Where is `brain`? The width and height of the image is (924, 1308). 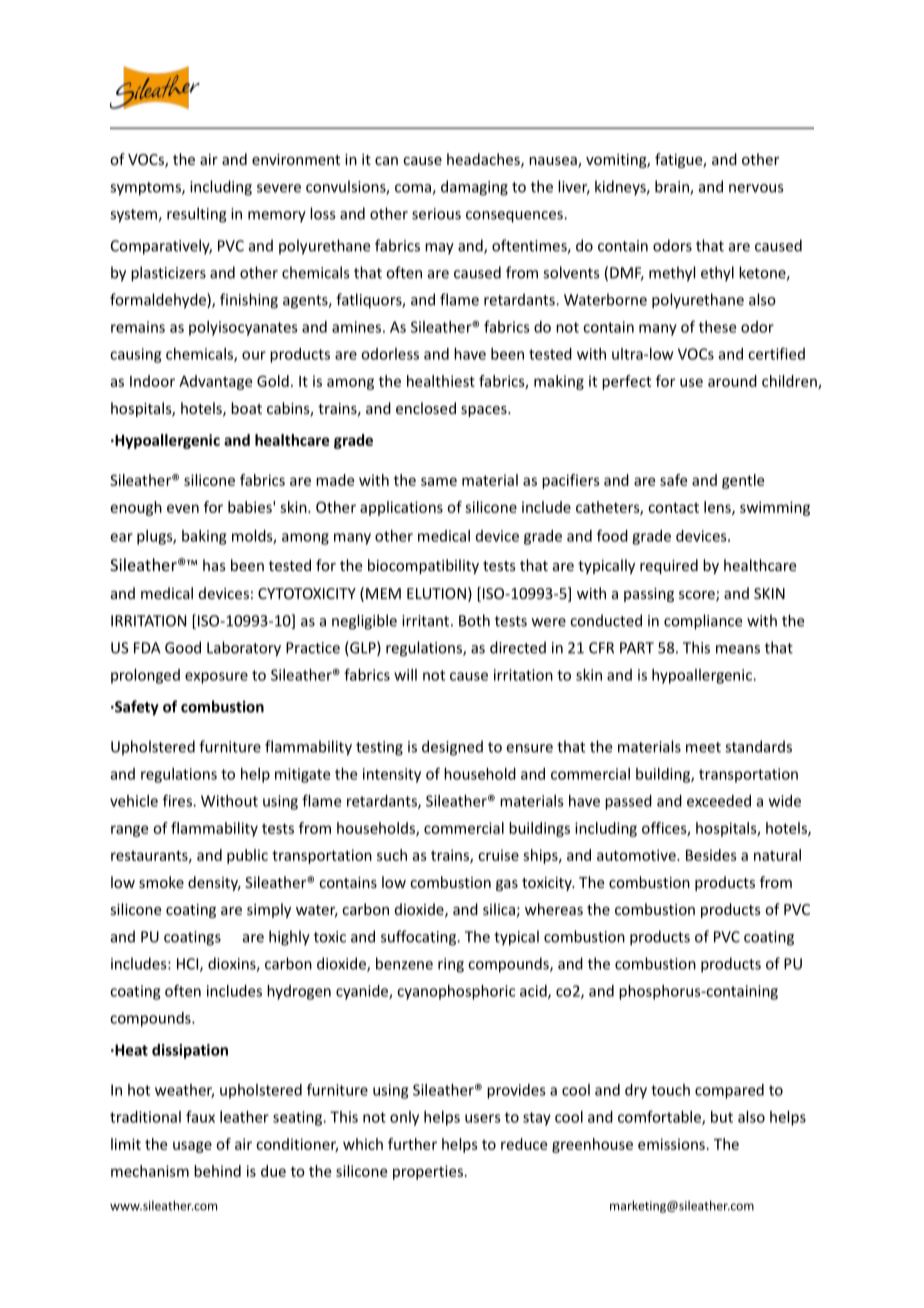 brain is located at coordinates (673, 187).
